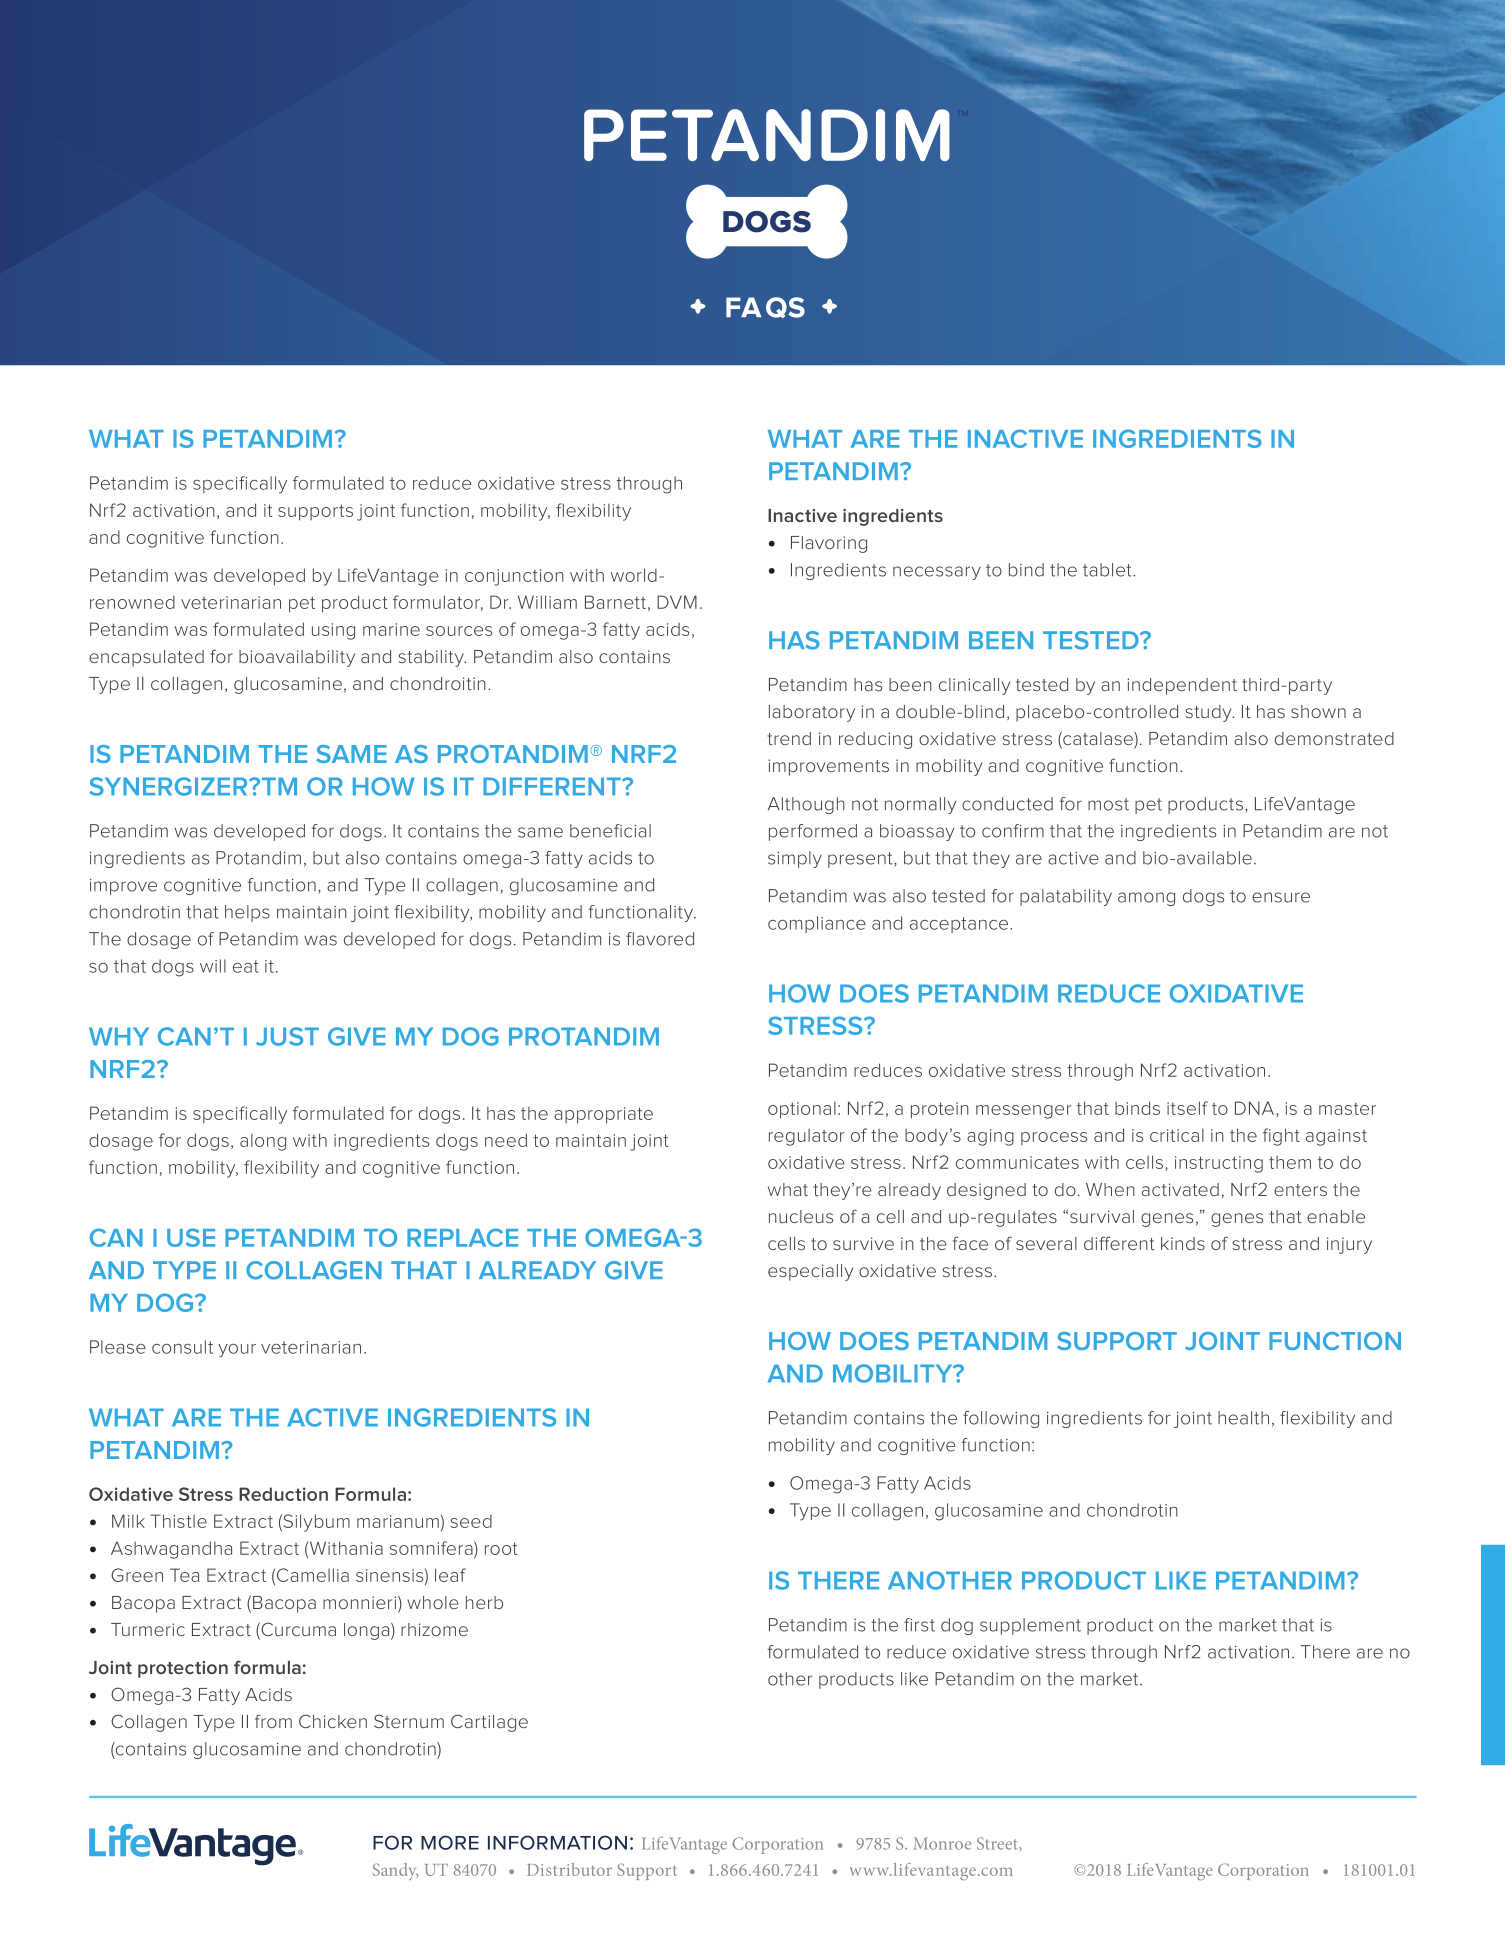  What do you see at coordinates (557, 1842) in the page?
I see `information` at bounding box center [557, 1842].
